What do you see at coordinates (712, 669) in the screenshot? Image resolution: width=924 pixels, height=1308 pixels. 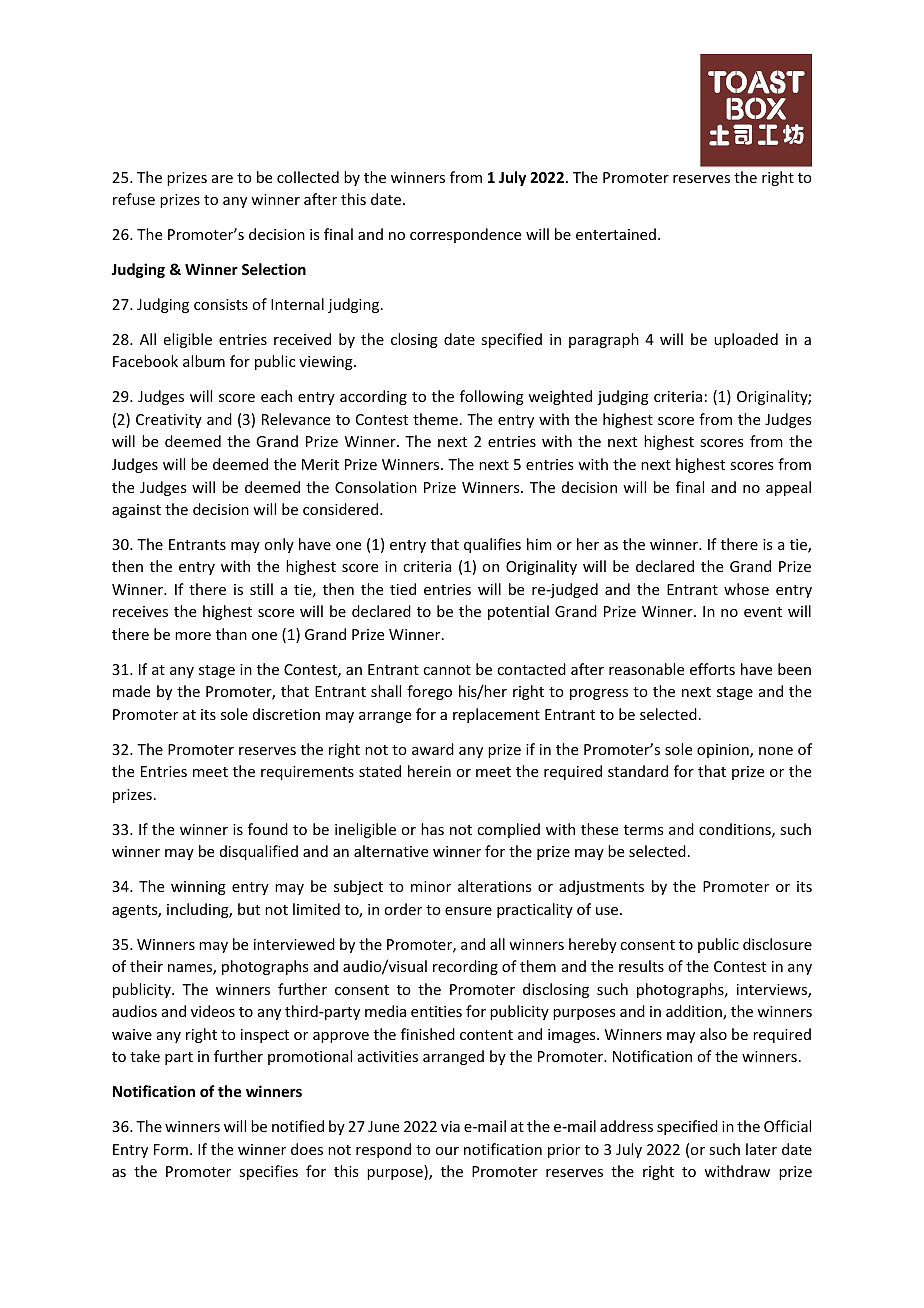 I see `efforts` at bounding box center [712, 669].
